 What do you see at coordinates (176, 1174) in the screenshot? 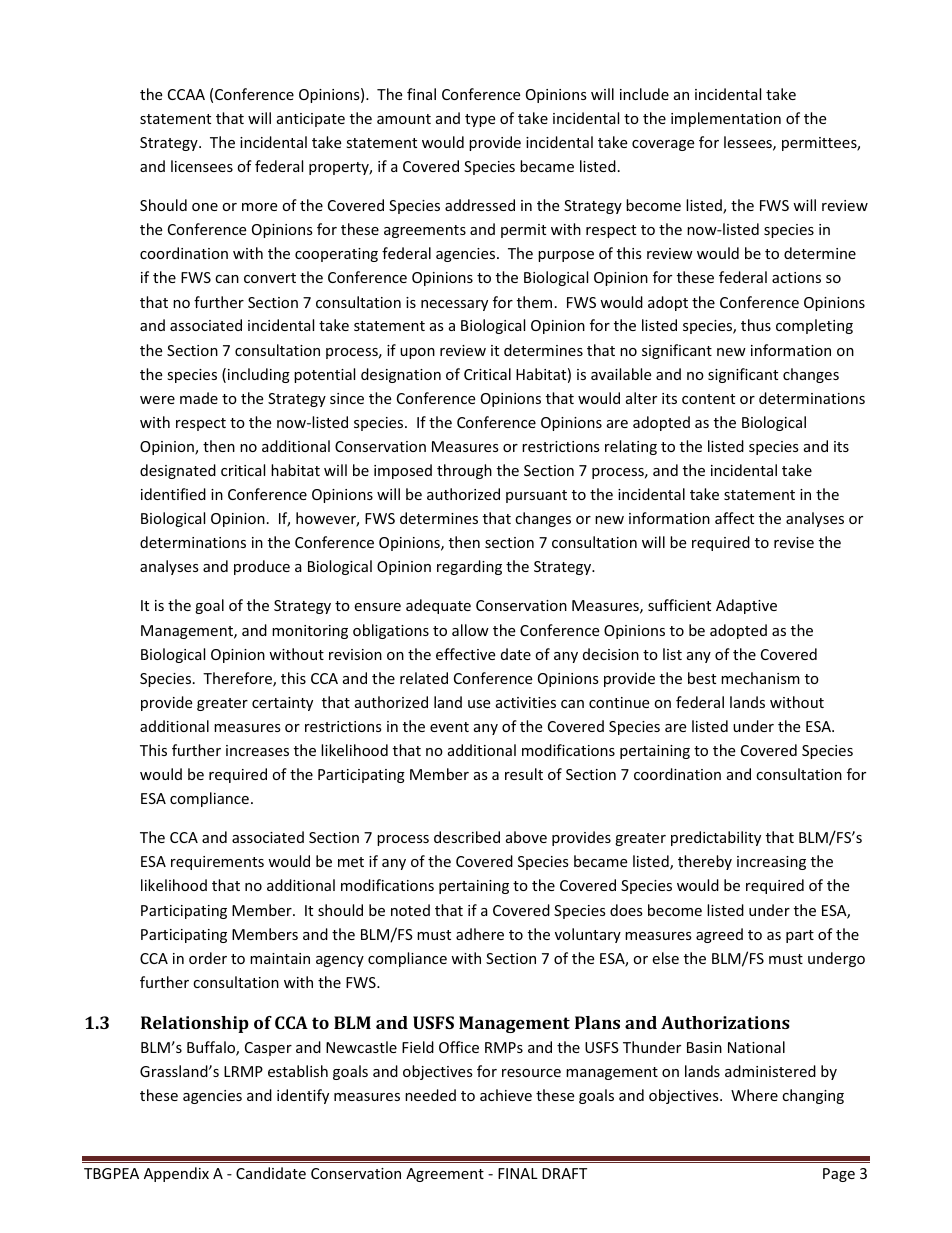
I see `Appendix` at bounding box center [176, 1174].
